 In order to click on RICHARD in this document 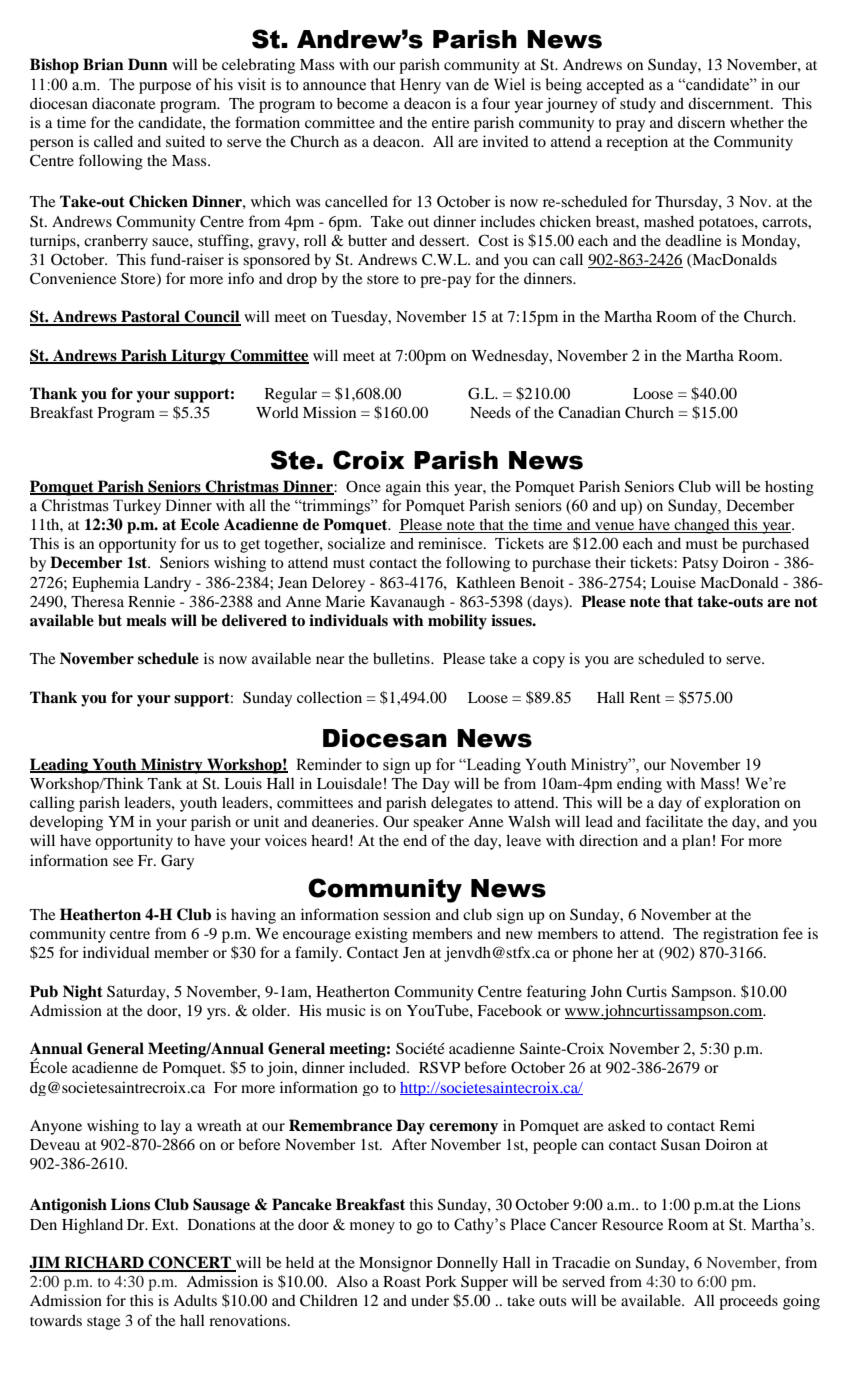, I will do `click(104, 1263)`.
